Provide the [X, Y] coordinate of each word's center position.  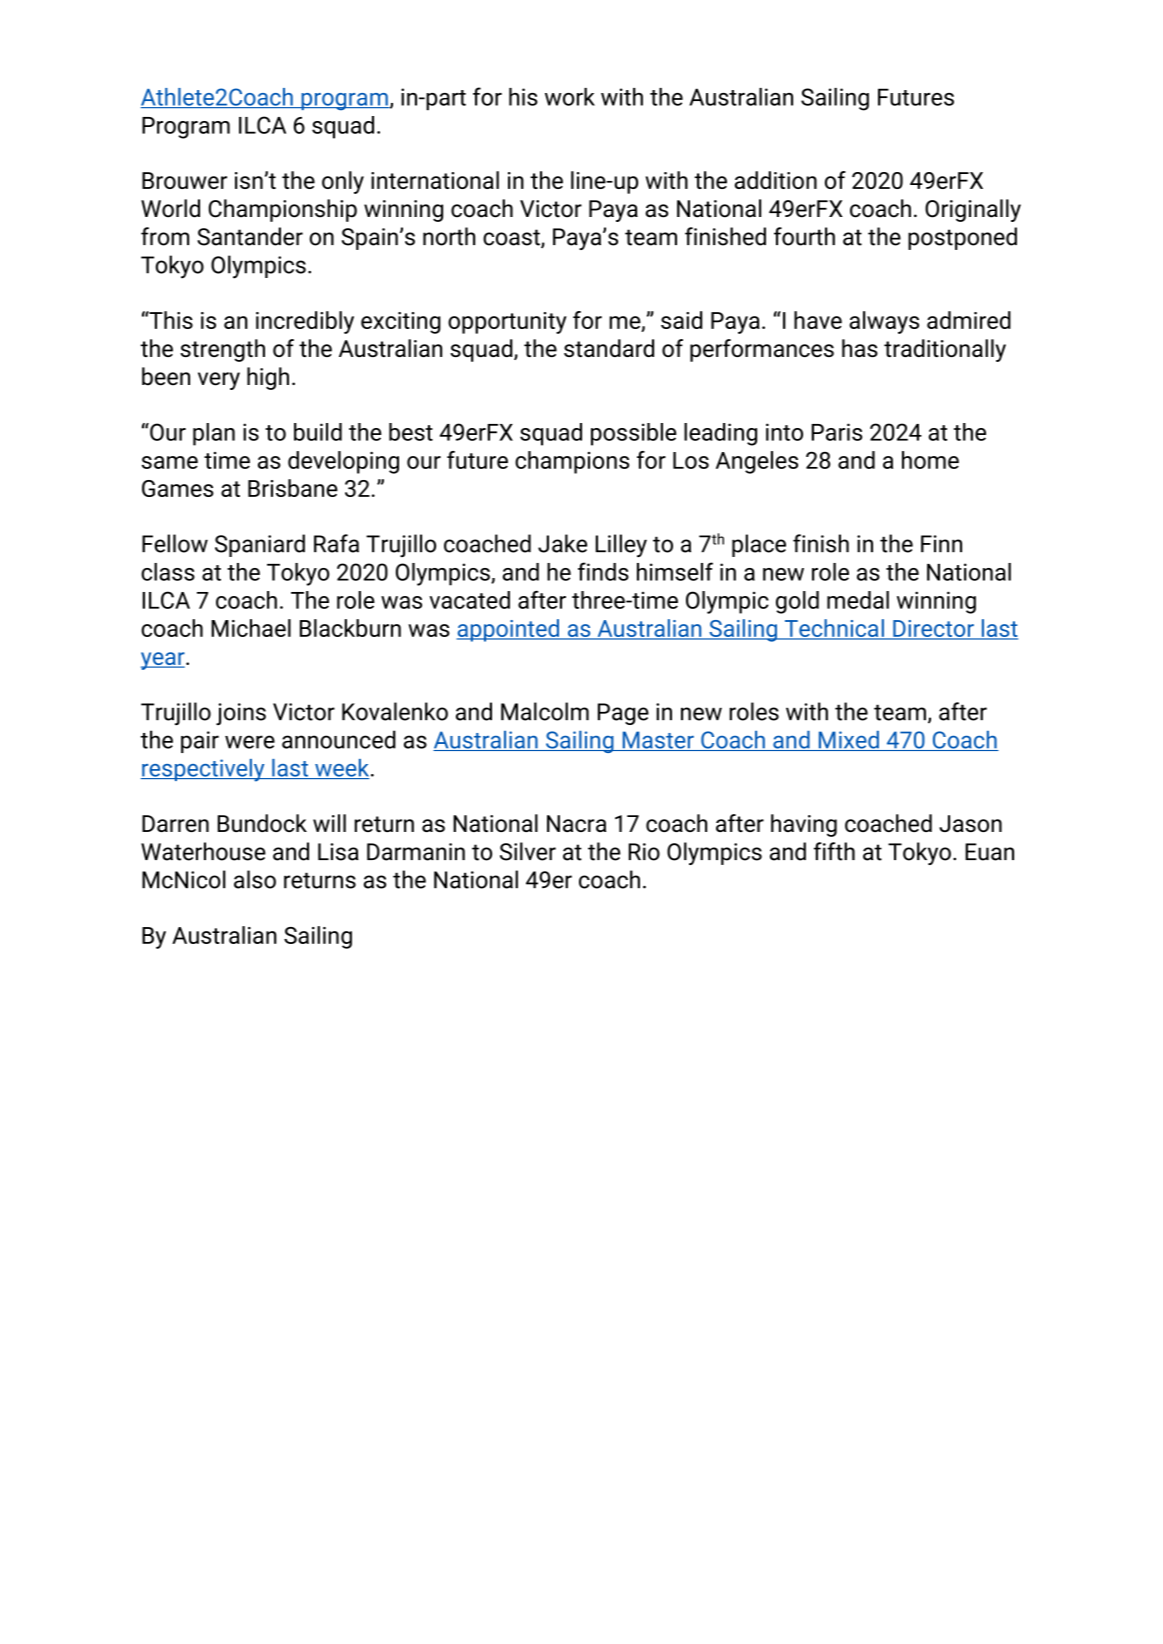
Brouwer [184, 180]
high [268, 378]
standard [609, 348]
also [255, 879]
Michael [251, 628]
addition [776, 180]
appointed [509, 630]
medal [858, 600]
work [570, 97]
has [860, 348]
